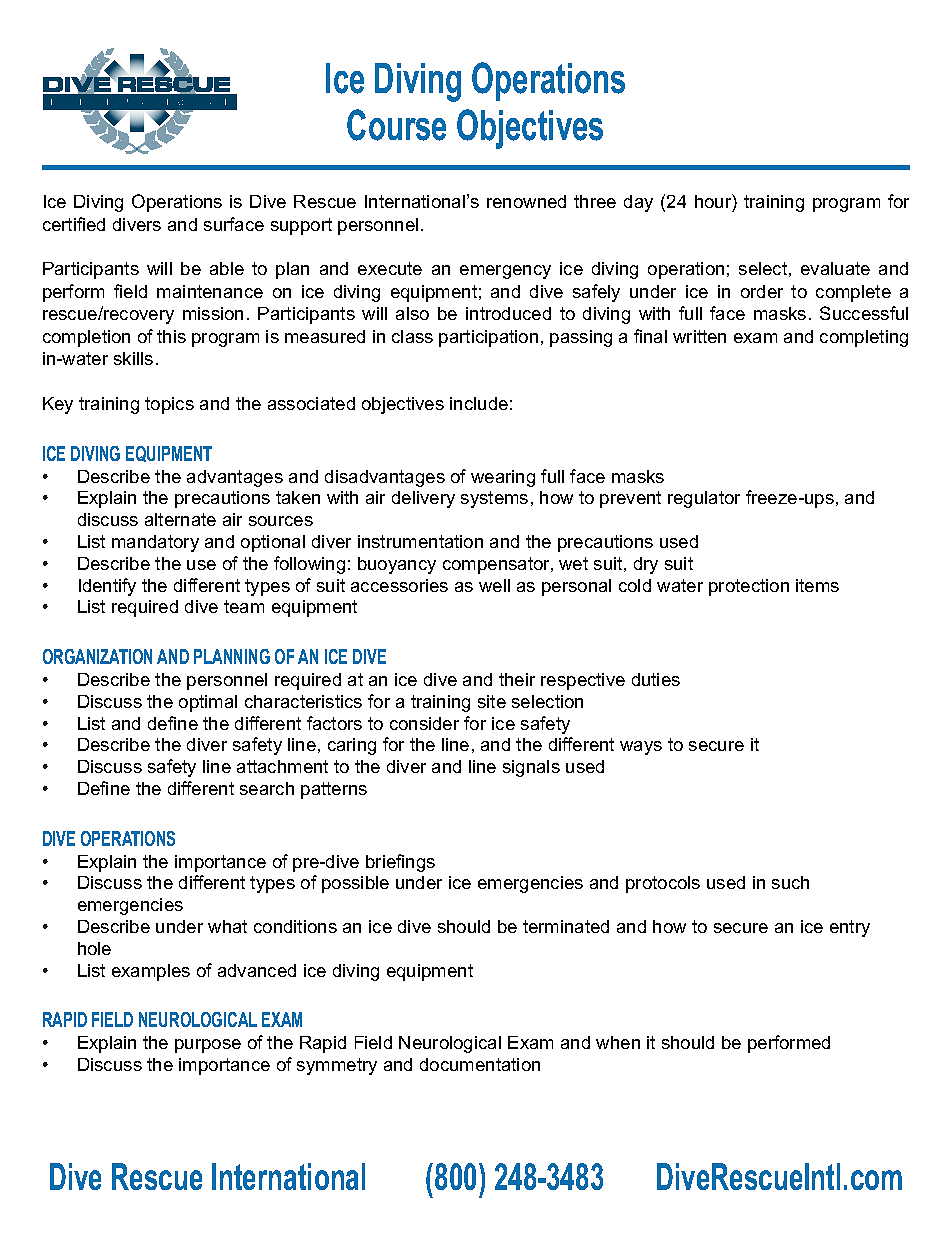  Describe the element at coordinates (638, 203) in the screenshot. I see `day` at that location.
